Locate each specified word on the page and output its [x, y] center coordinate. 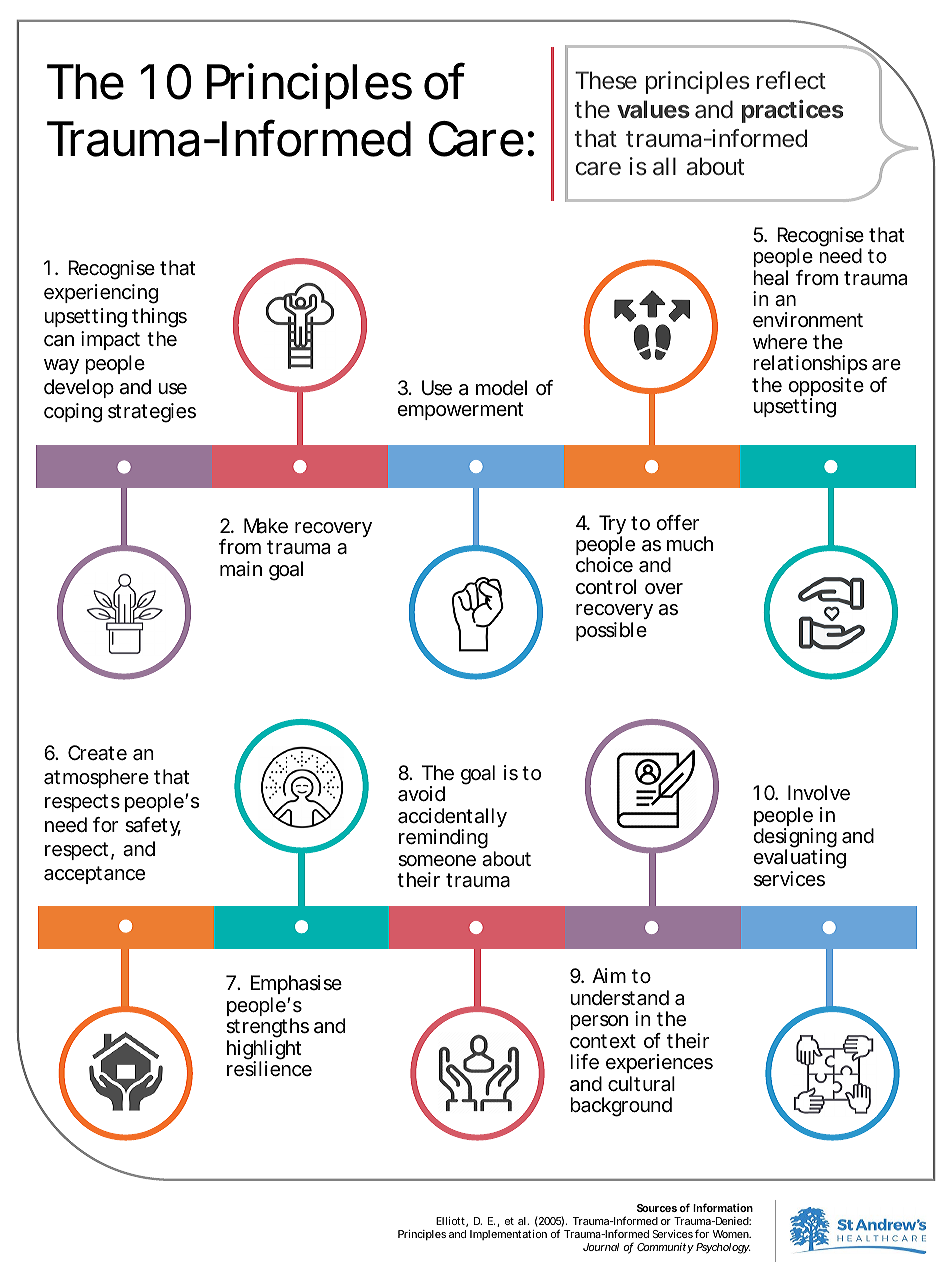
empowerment [460, 411]
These [606, 80]
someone [437, 861]
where [780, 342]
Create [97, 753]
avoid [421, 794]
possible [611, 631]
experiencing [101, 294]
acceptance [94, 875]
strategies [152, 413]
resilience [269, 1069]
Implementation [508, 1235]
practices [792, 111]
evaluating [799, 860]
